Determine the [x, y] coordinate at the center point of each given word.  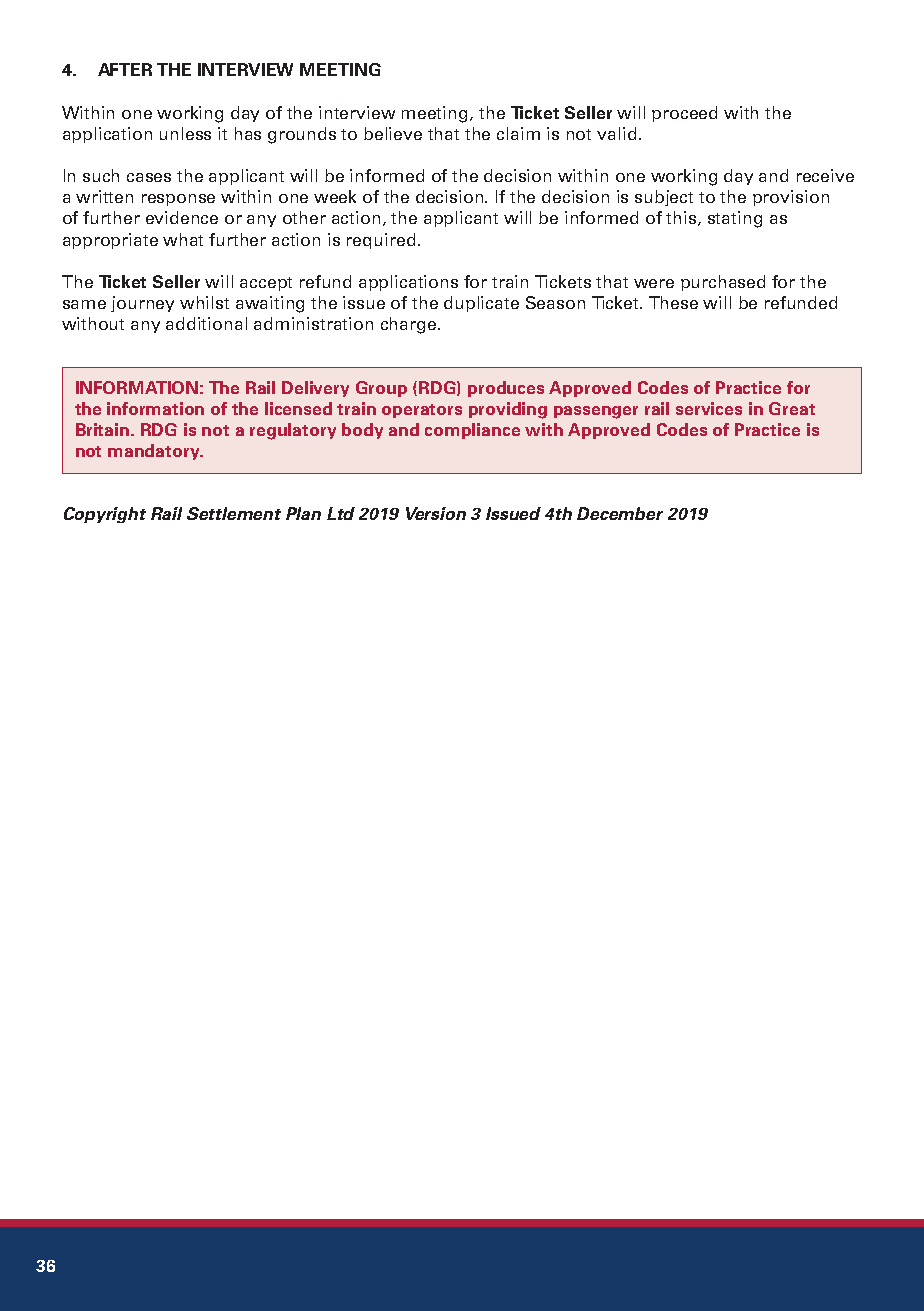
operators [422, 411]
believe [393, 133]
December [620, 513]
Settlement [234, 513]
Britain [104, 429]
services [709, 408]
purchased [723, 283]
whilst [204, 302]
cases [149, 177]
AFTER [125, 69]
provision [791, 198]
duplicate [481, 304]
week [335, 196]
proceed [684, 114]
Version [436, 513]
